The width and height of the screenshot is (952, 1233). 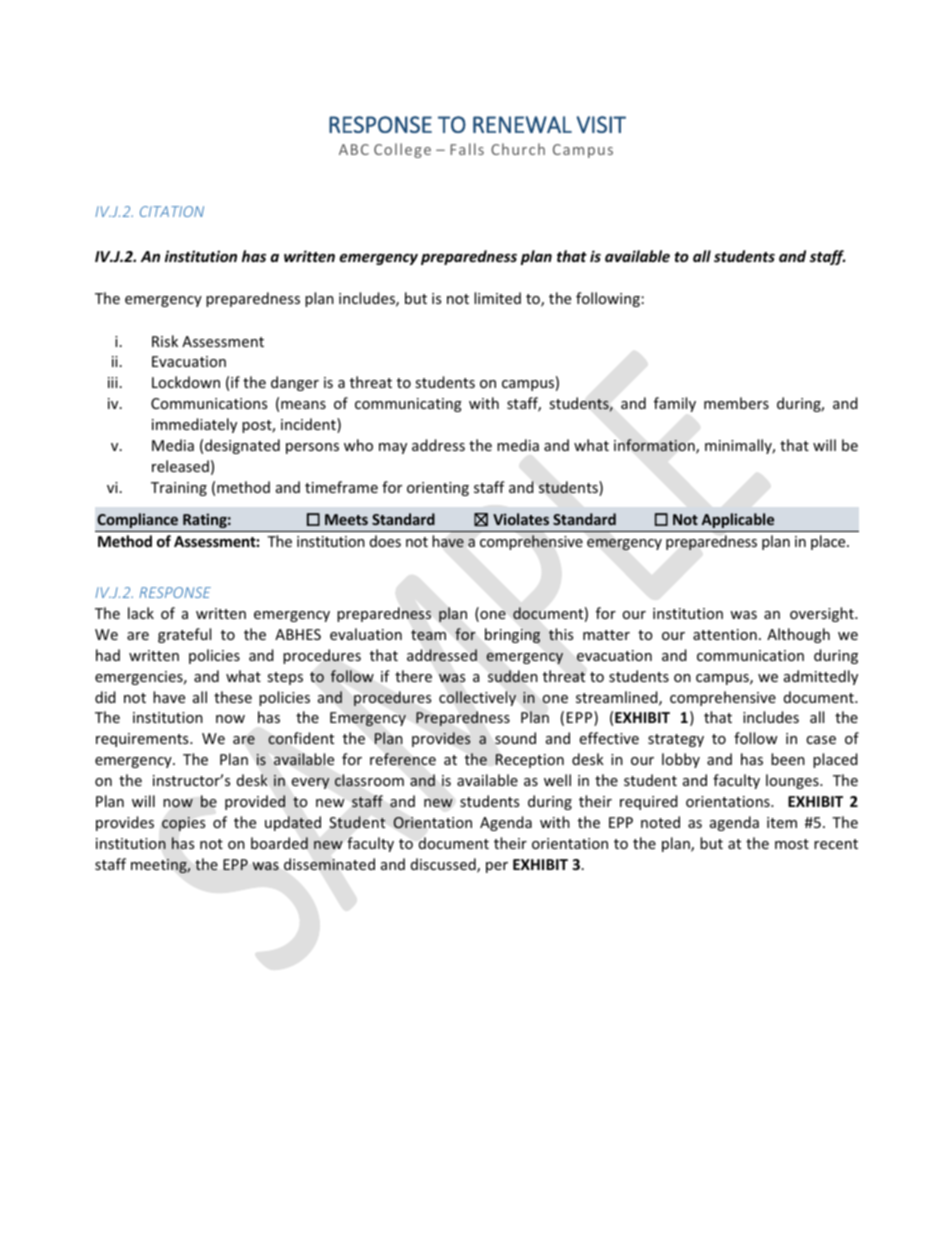 What do you see at coordinates (513, 676) in the screenshot?
I see `sudden` at bounding box center [513, 676].
